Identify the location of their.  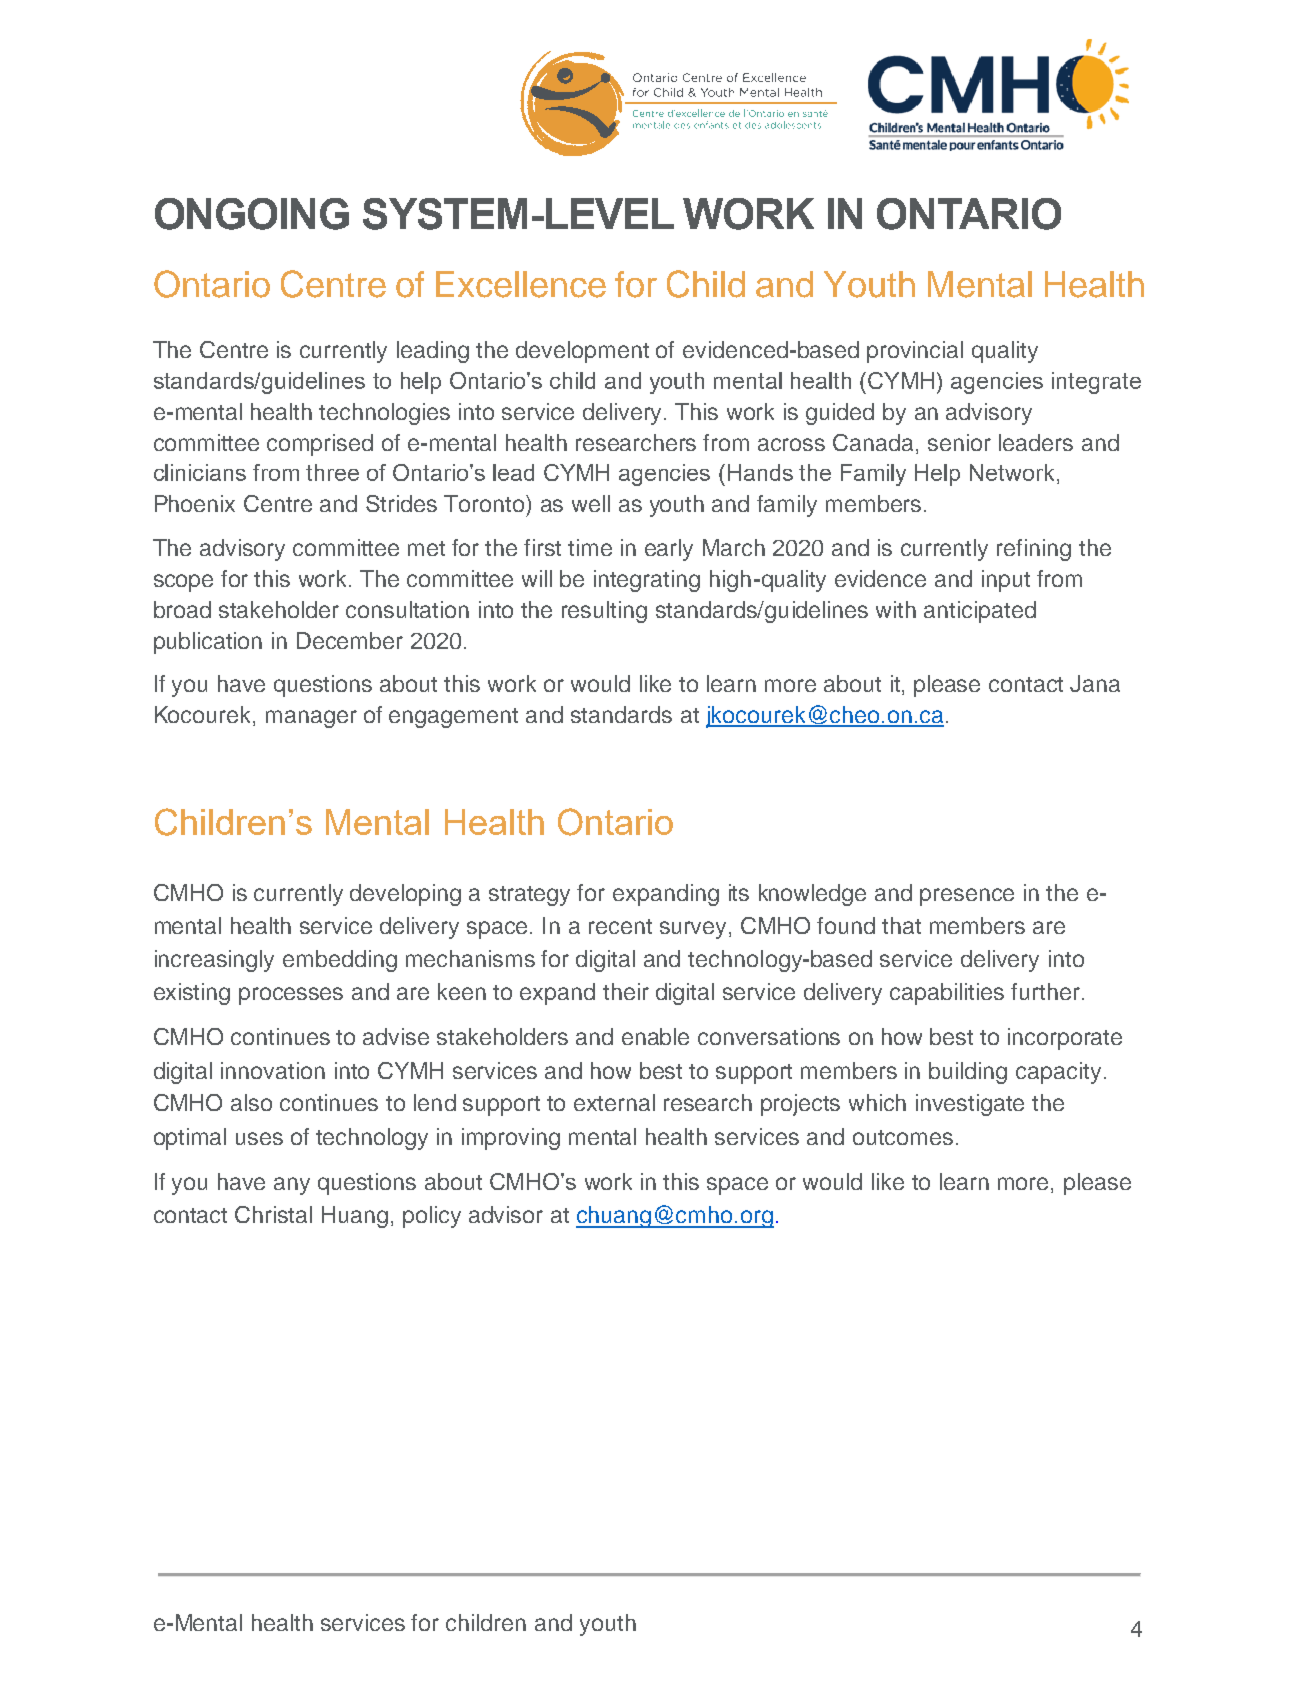
(626, 991).
